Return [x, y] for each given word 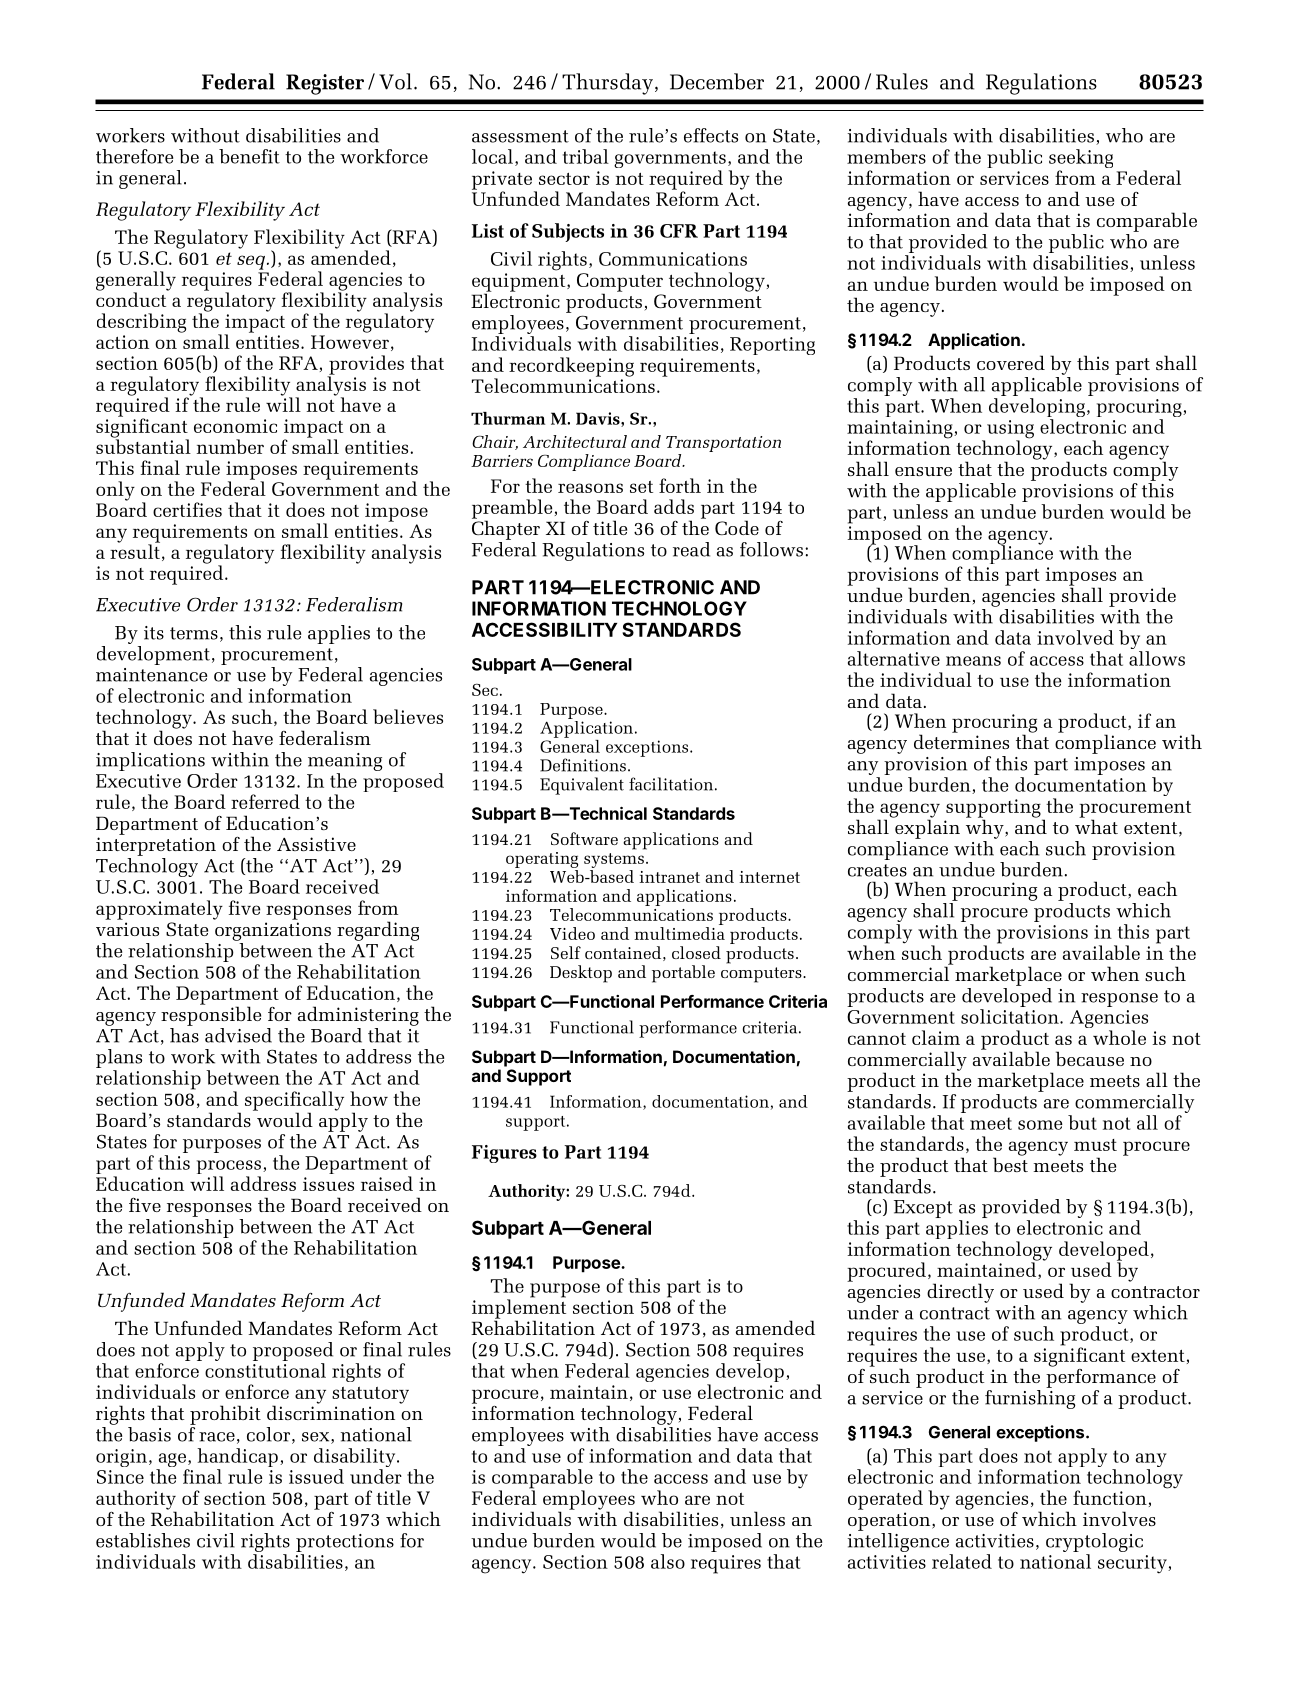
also [668, 1561]
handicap [237, 1459]
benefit [249, 156]
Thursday [607, 84]
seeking [1081, 160]
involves [1119, 1518]
